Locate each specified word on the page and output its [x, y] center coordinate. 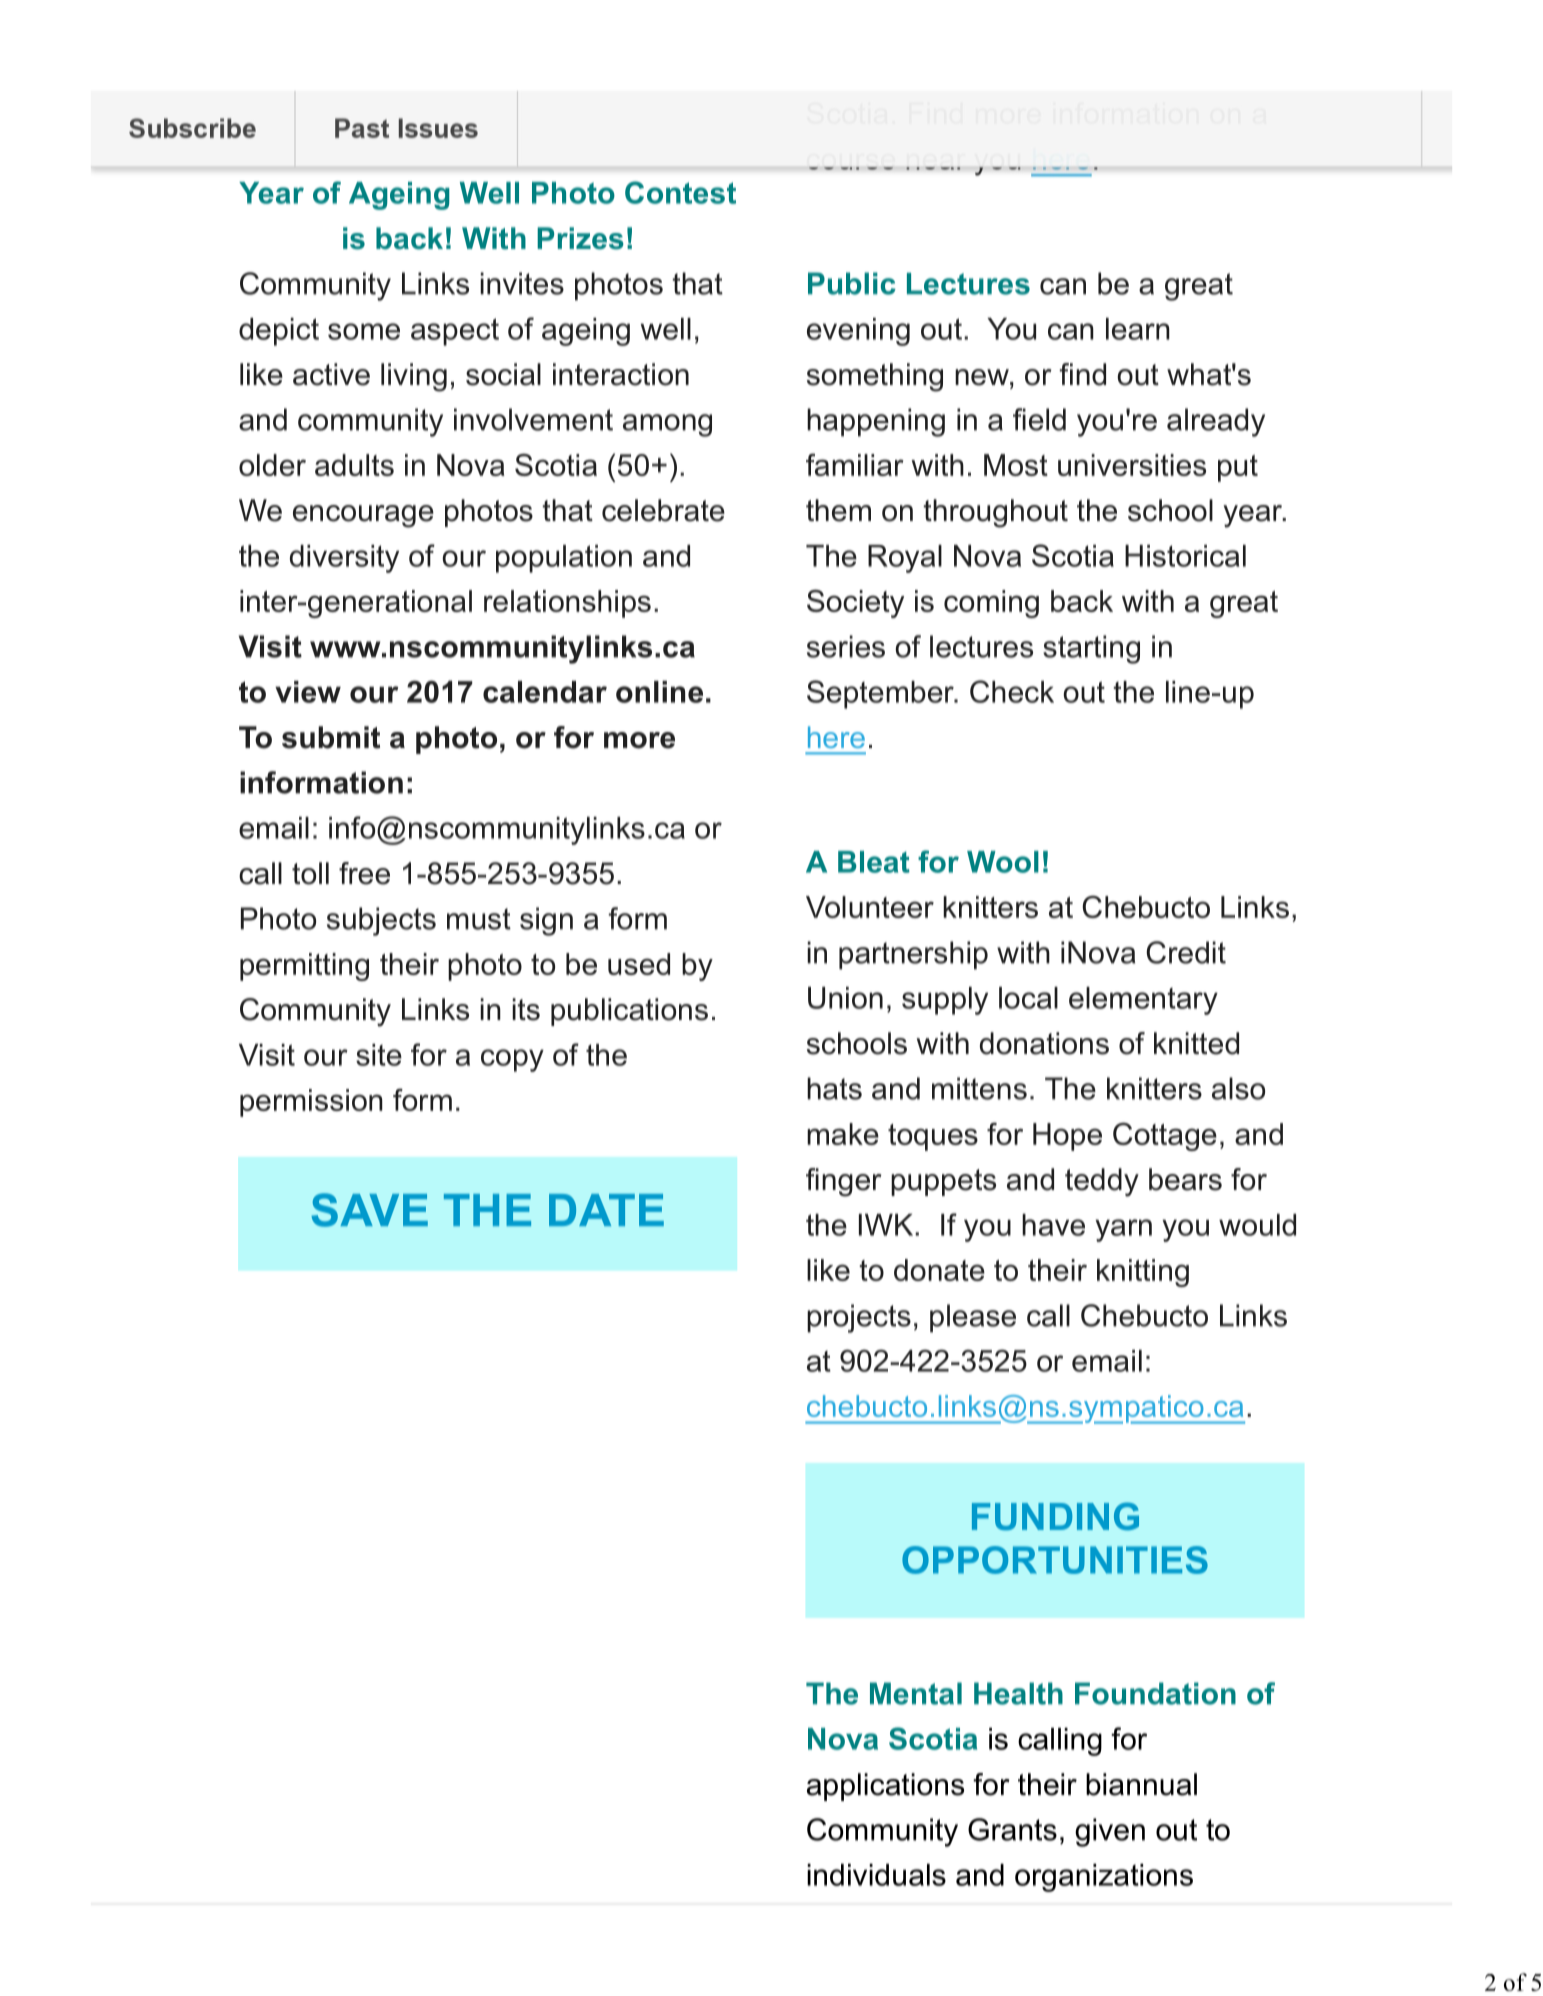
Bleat [874, 862]
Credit [1186, 952]
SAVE [369, 1210]
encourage [363, 516]
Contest [680, 192]
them [838, 510]
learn [1138, 329]
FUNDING [1055, 1516]
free [364, 873]
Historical [1185, 556]
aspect [455, 332]
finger [844, 1182]
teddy [1102, 1182]
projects [859, 1318]
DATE [606, 1210]
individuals [876, 1875]
